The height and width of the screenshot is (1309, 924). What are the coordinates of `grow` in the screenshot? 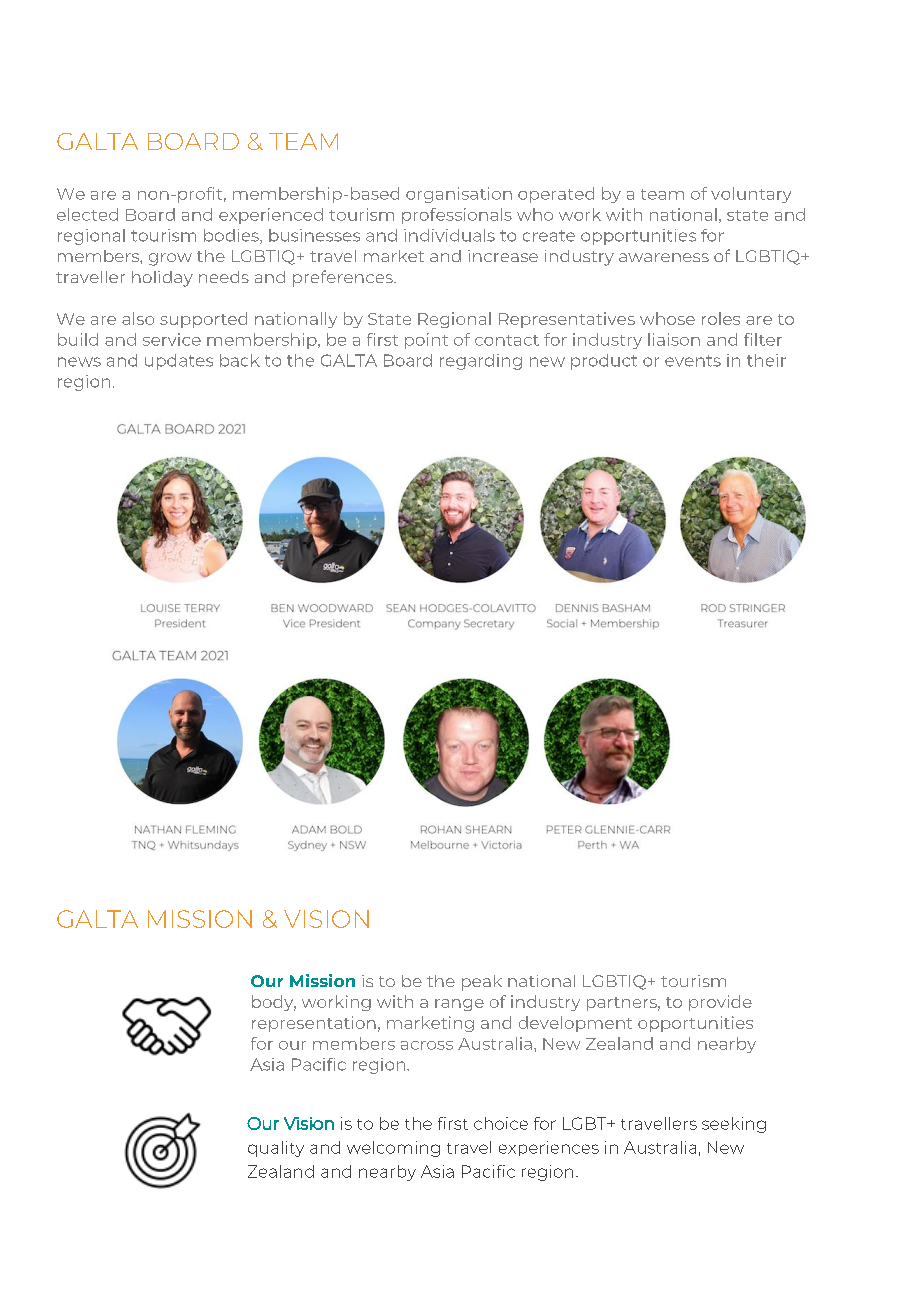 It's located at (170, 259).
